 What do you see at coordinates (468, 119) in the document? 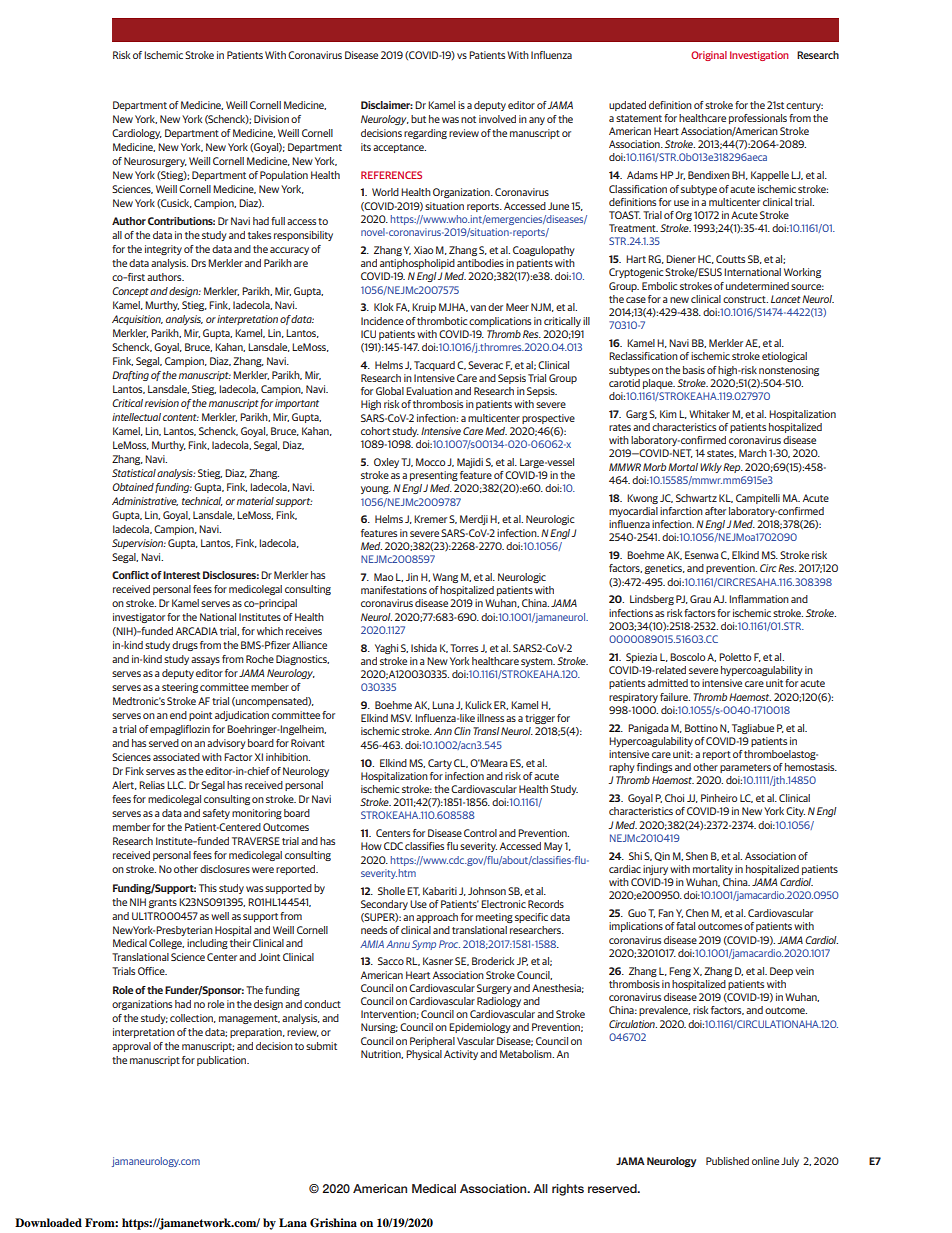
I see `not` at bounding box center [468, 119].
